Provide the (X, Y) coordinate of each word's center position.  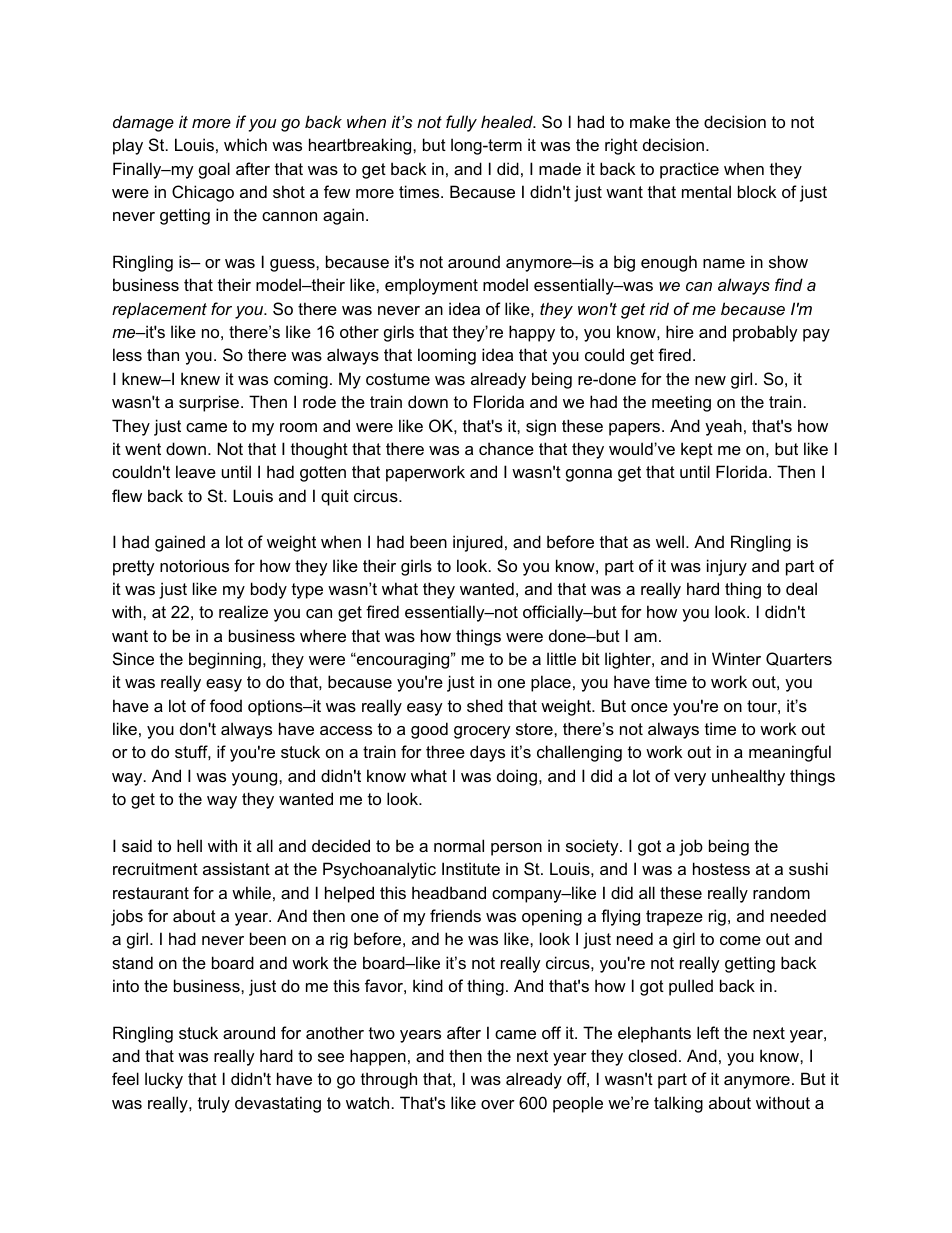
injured (478, 543)
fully (461, 123)
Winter (736, 658)
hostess (721, 868)
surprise (210, 403)
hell (189, 845)
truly (214, 1104)
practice (689, 170)
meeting (681, 403)
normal (459, 845)
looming (447, 356)
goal (214, 170)
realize (243, 611)
